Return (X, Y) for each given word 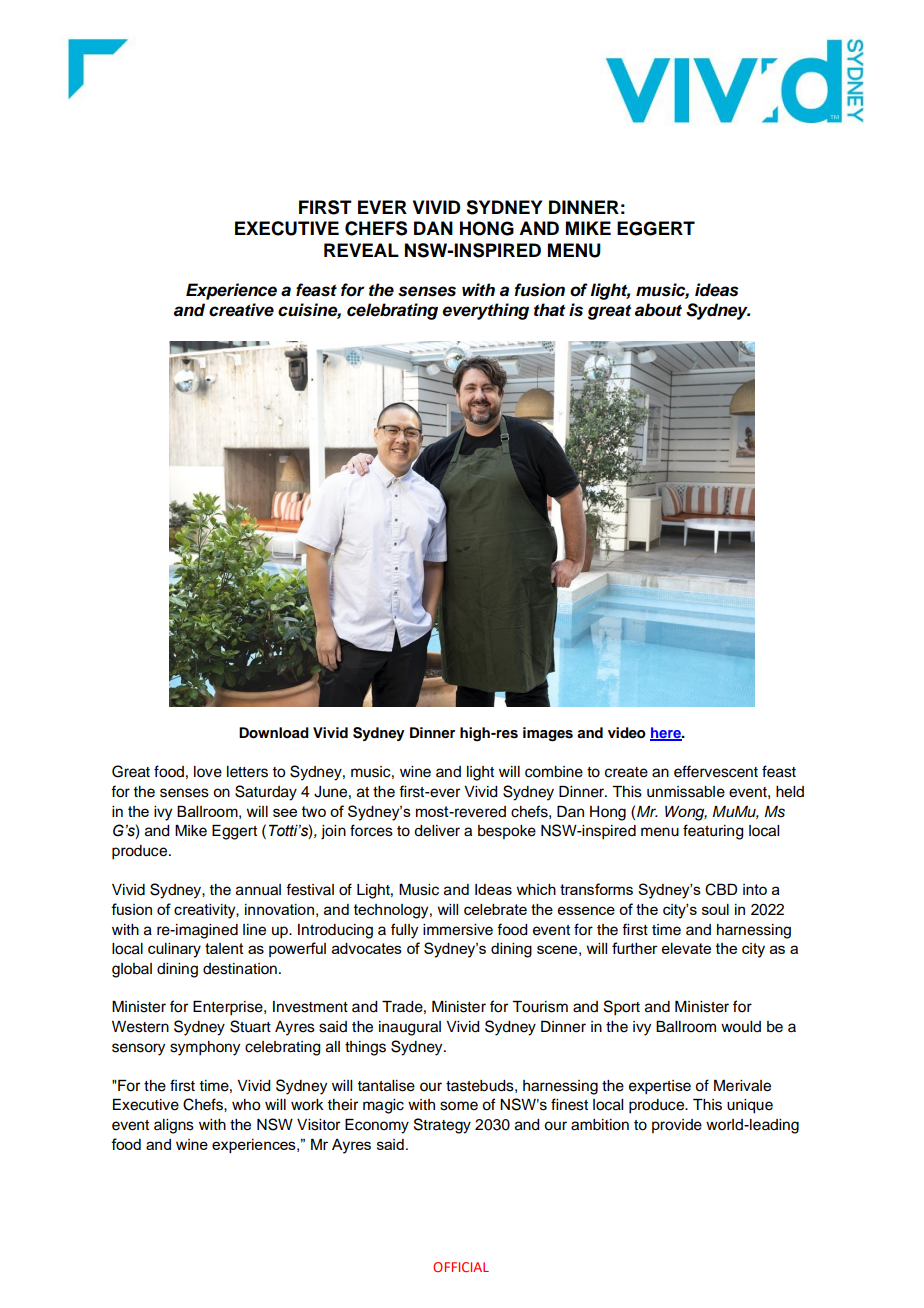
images (548, 734)
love (208, 772)
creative (241, 310)
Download (274, 733)
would (741, 1027)
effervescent (716, 771)
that (549, 310)
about (658, 310)
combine (554, 772)
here (666, 734)
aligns (174, 1126)
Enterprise (229, 1008)
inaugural (410, 1028)
